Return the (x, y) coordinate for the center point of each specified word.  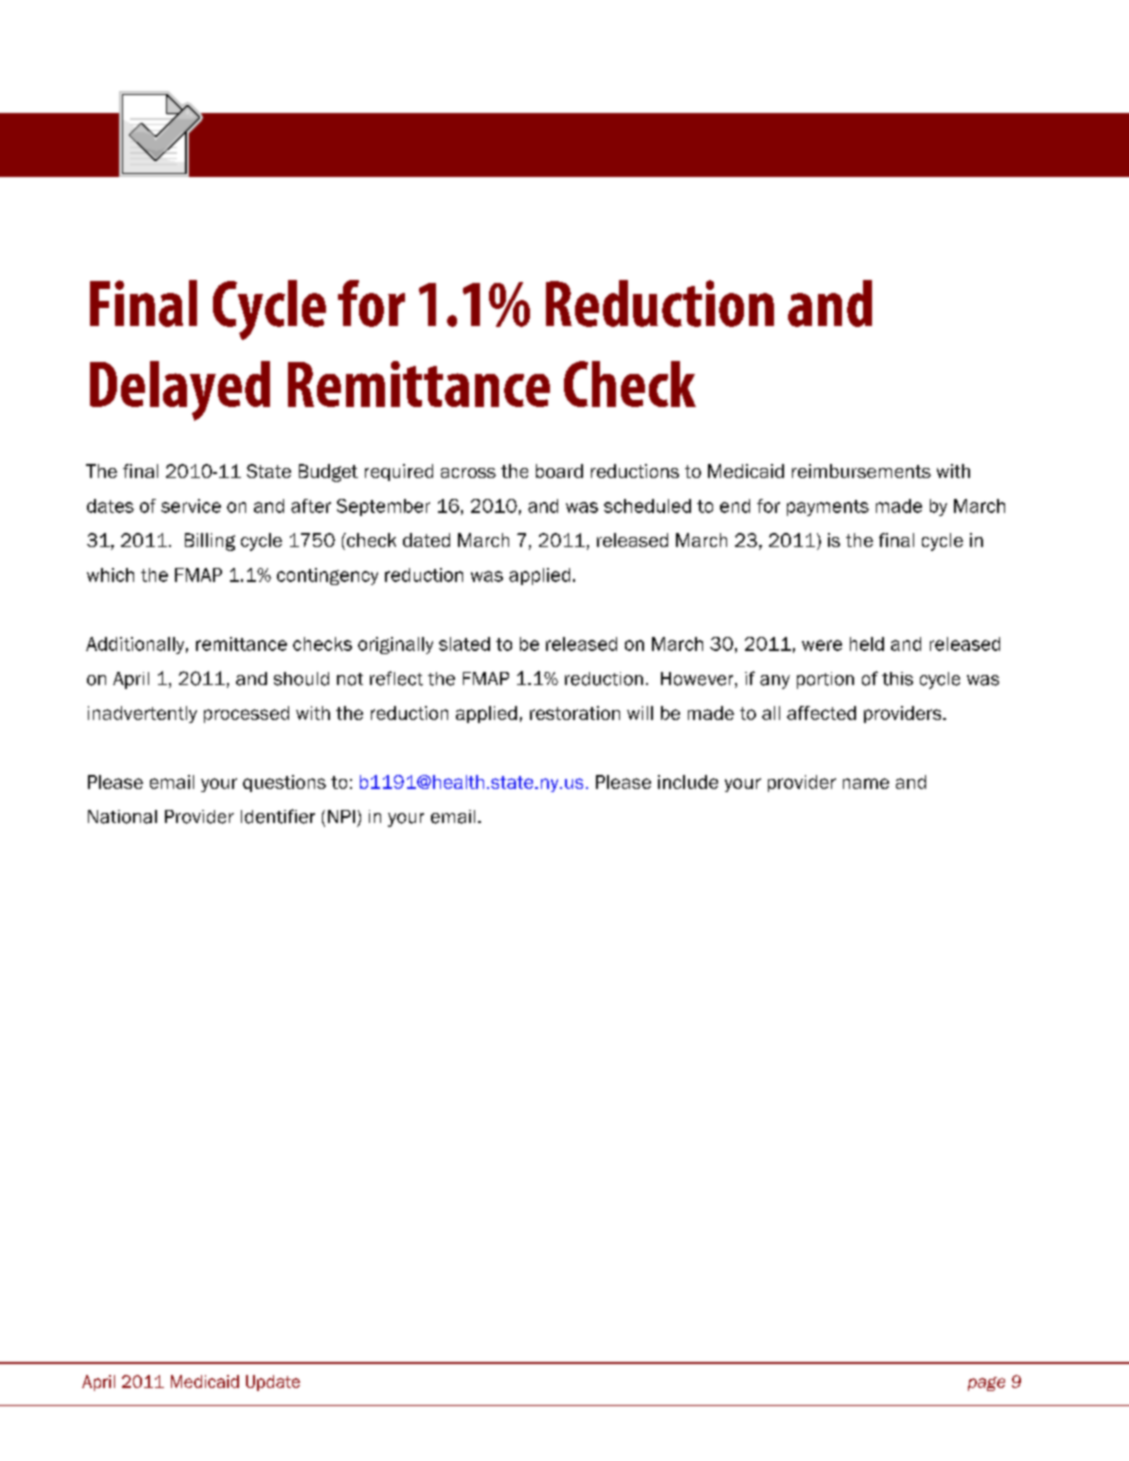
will (640, 713)
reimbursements (861, 471)
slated (464, 644)
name (866, 783)
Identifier (278, 816)
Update (273, 1383)
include (688, 782)
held (867, 644)
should (301, 679)
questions (284, 783)
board (559, 471)
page (986, 1384)
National (122, 817)
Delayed (180, 391)
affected (821, 713)
